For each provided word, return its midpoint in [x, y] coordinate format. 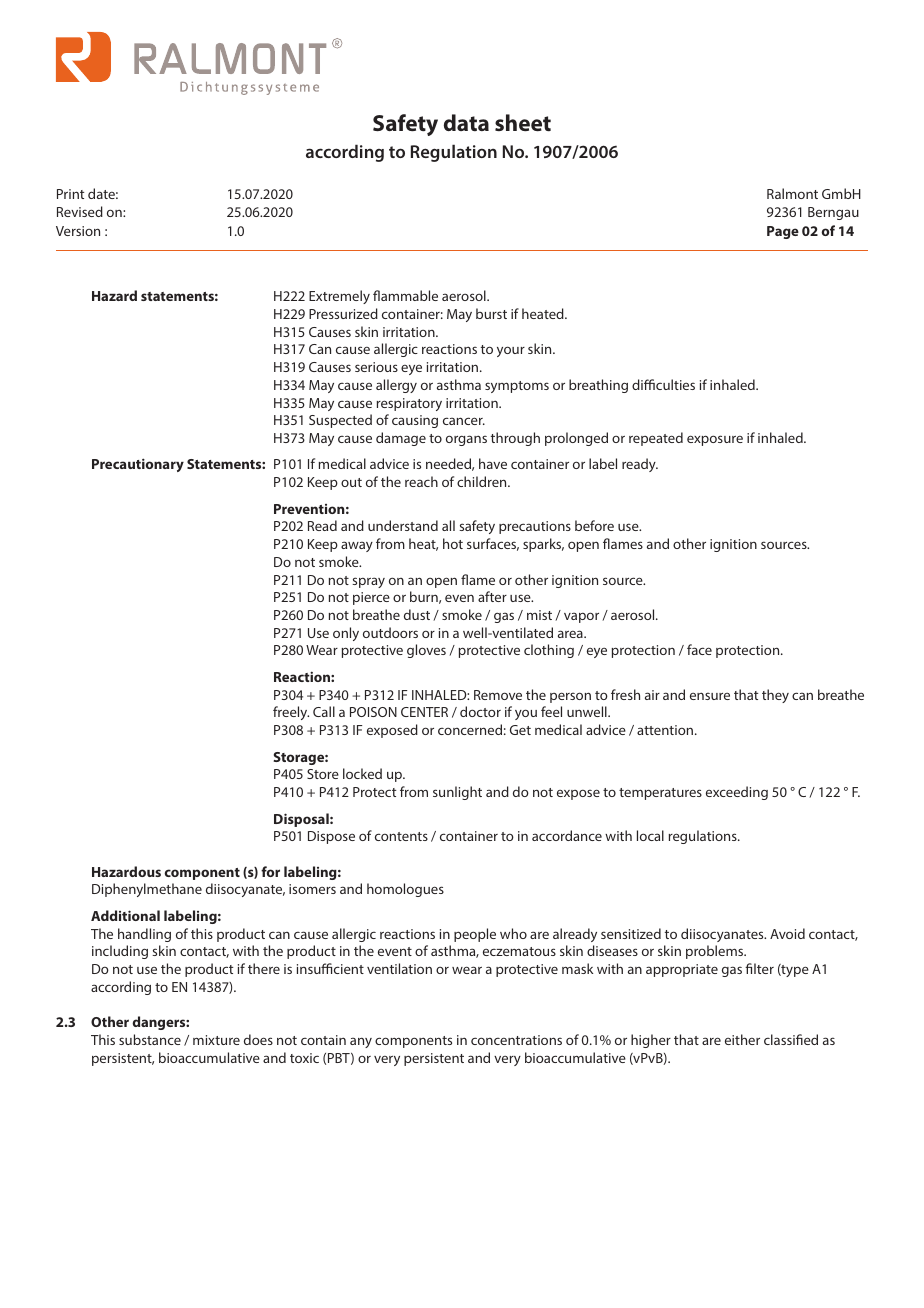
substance [150, 1039]
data [466, 122]
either [742, 1039]
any [361, 1042]
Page [783, 232]
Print [70, 194]
